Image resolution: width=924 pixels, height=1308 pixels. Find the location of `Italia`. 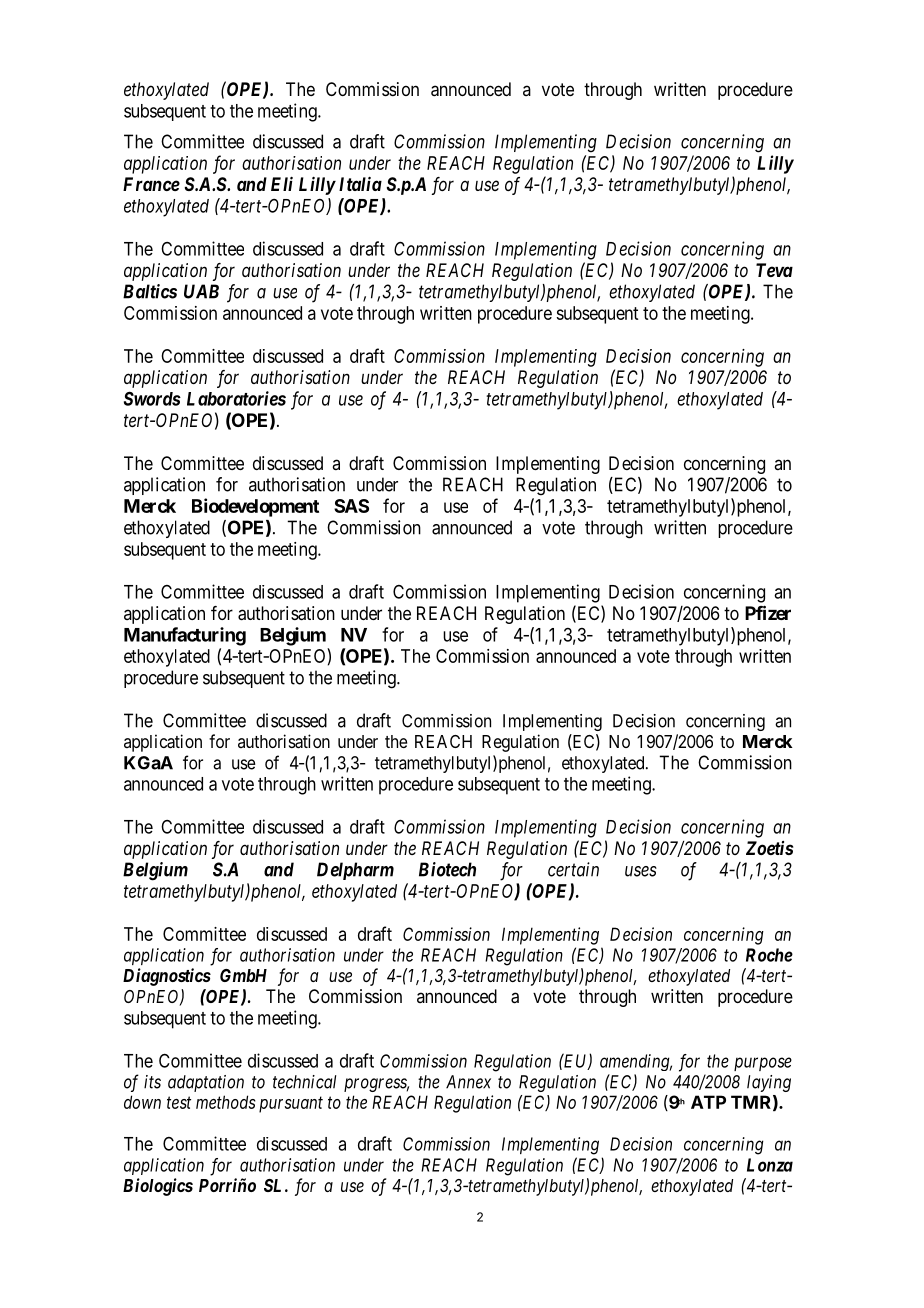

Italia is located at coordinates (360, 184).
